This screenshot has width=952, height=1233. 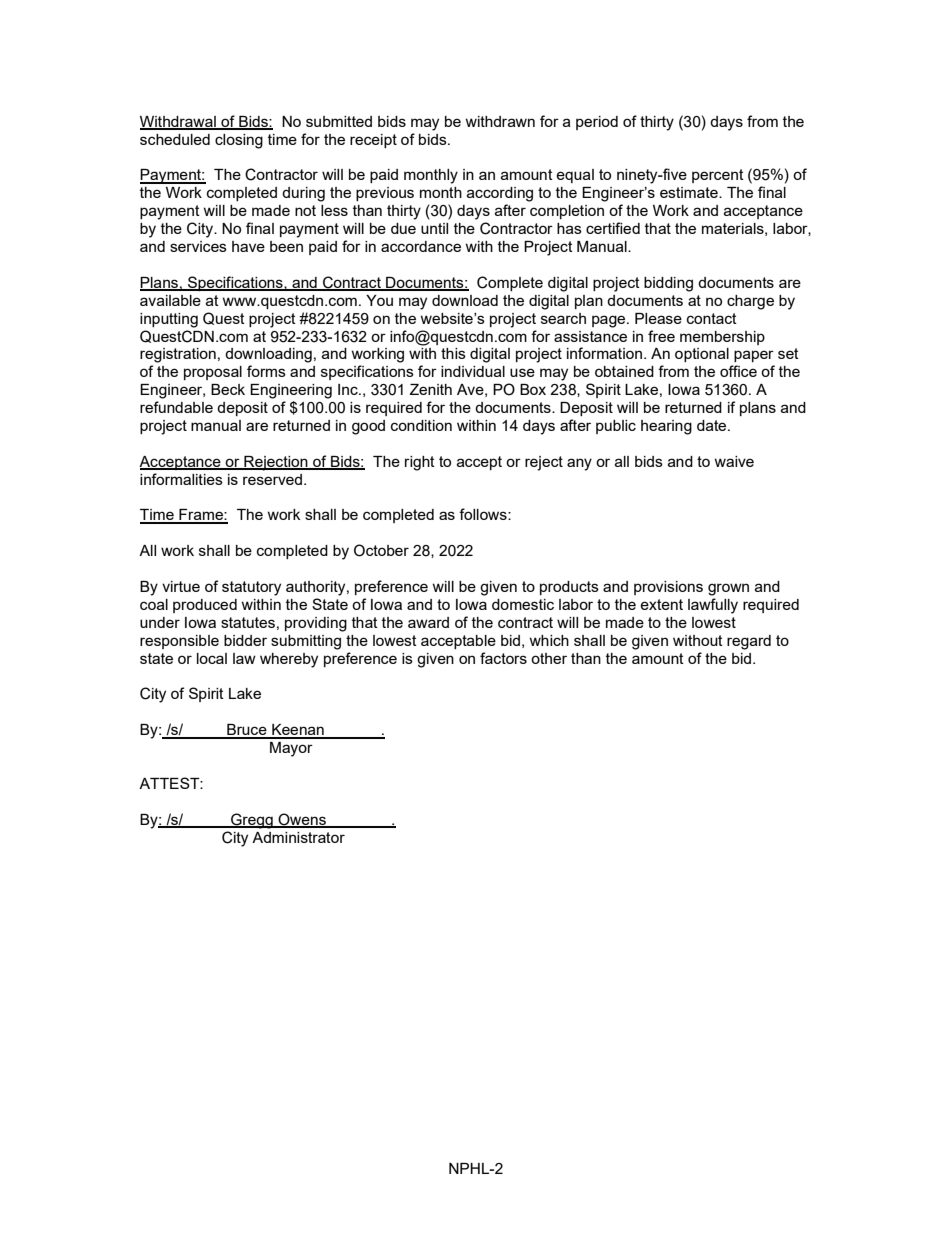 What do you see at coordinates (251, 588) in the screenshot?
I see `statutory` at bounding box center [251, 588].
